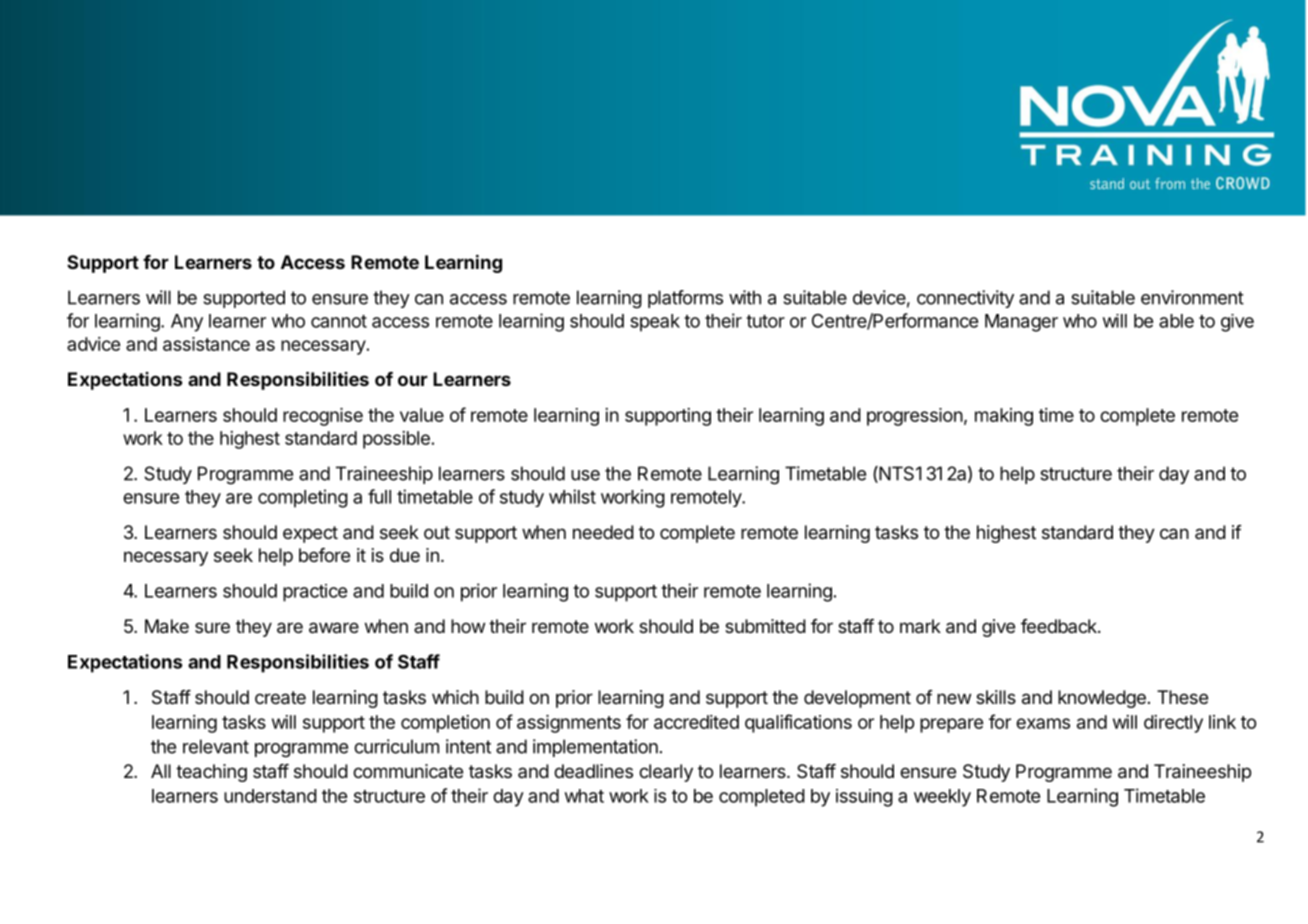 This screenshot has height=924, width=1308. What do you see at coordinates (666, 773) in the screenshot?
I see `clearly` at bounding box center [666, 773].
